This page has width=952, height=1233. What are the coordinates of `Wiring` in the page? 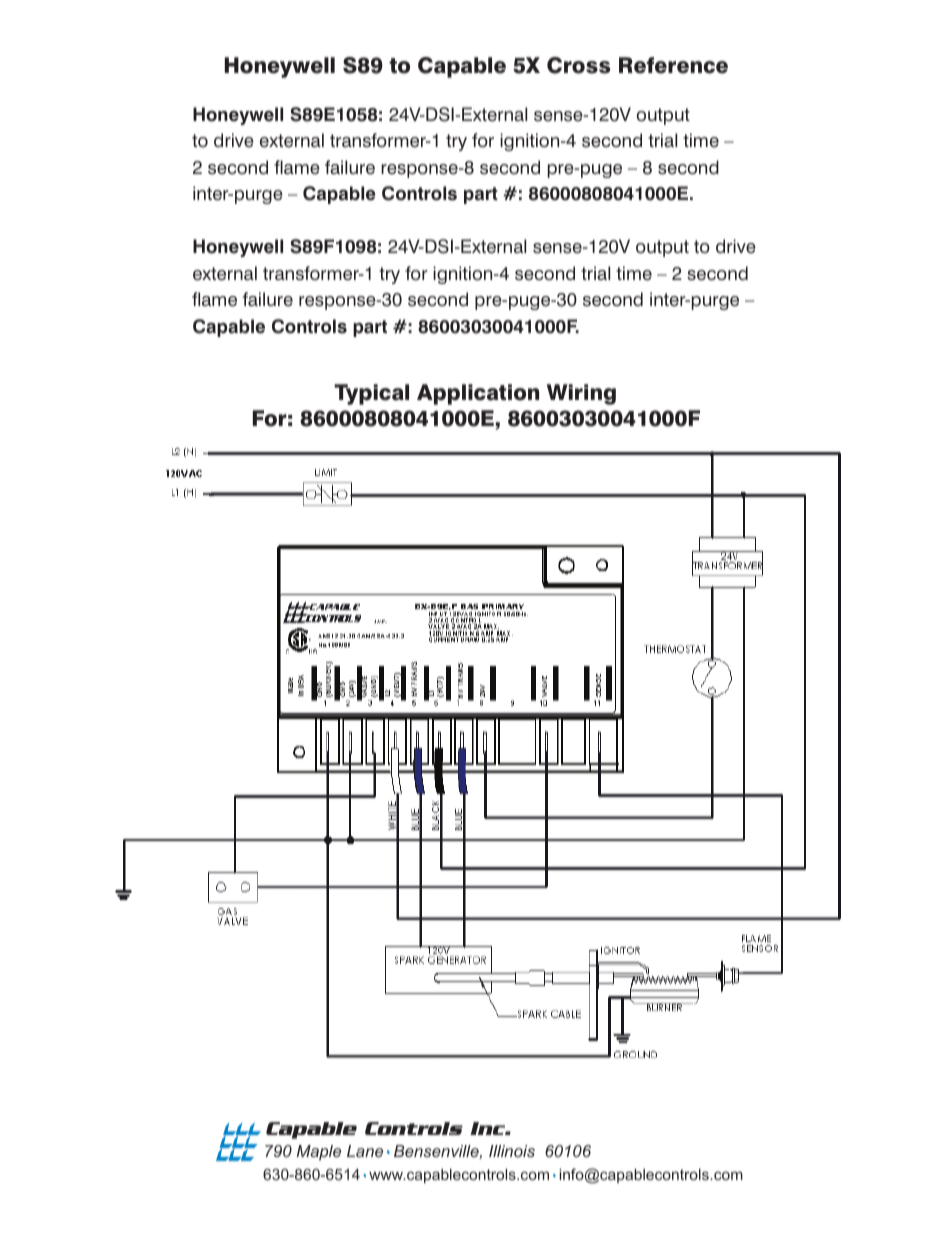 It's located at (581, 394).
